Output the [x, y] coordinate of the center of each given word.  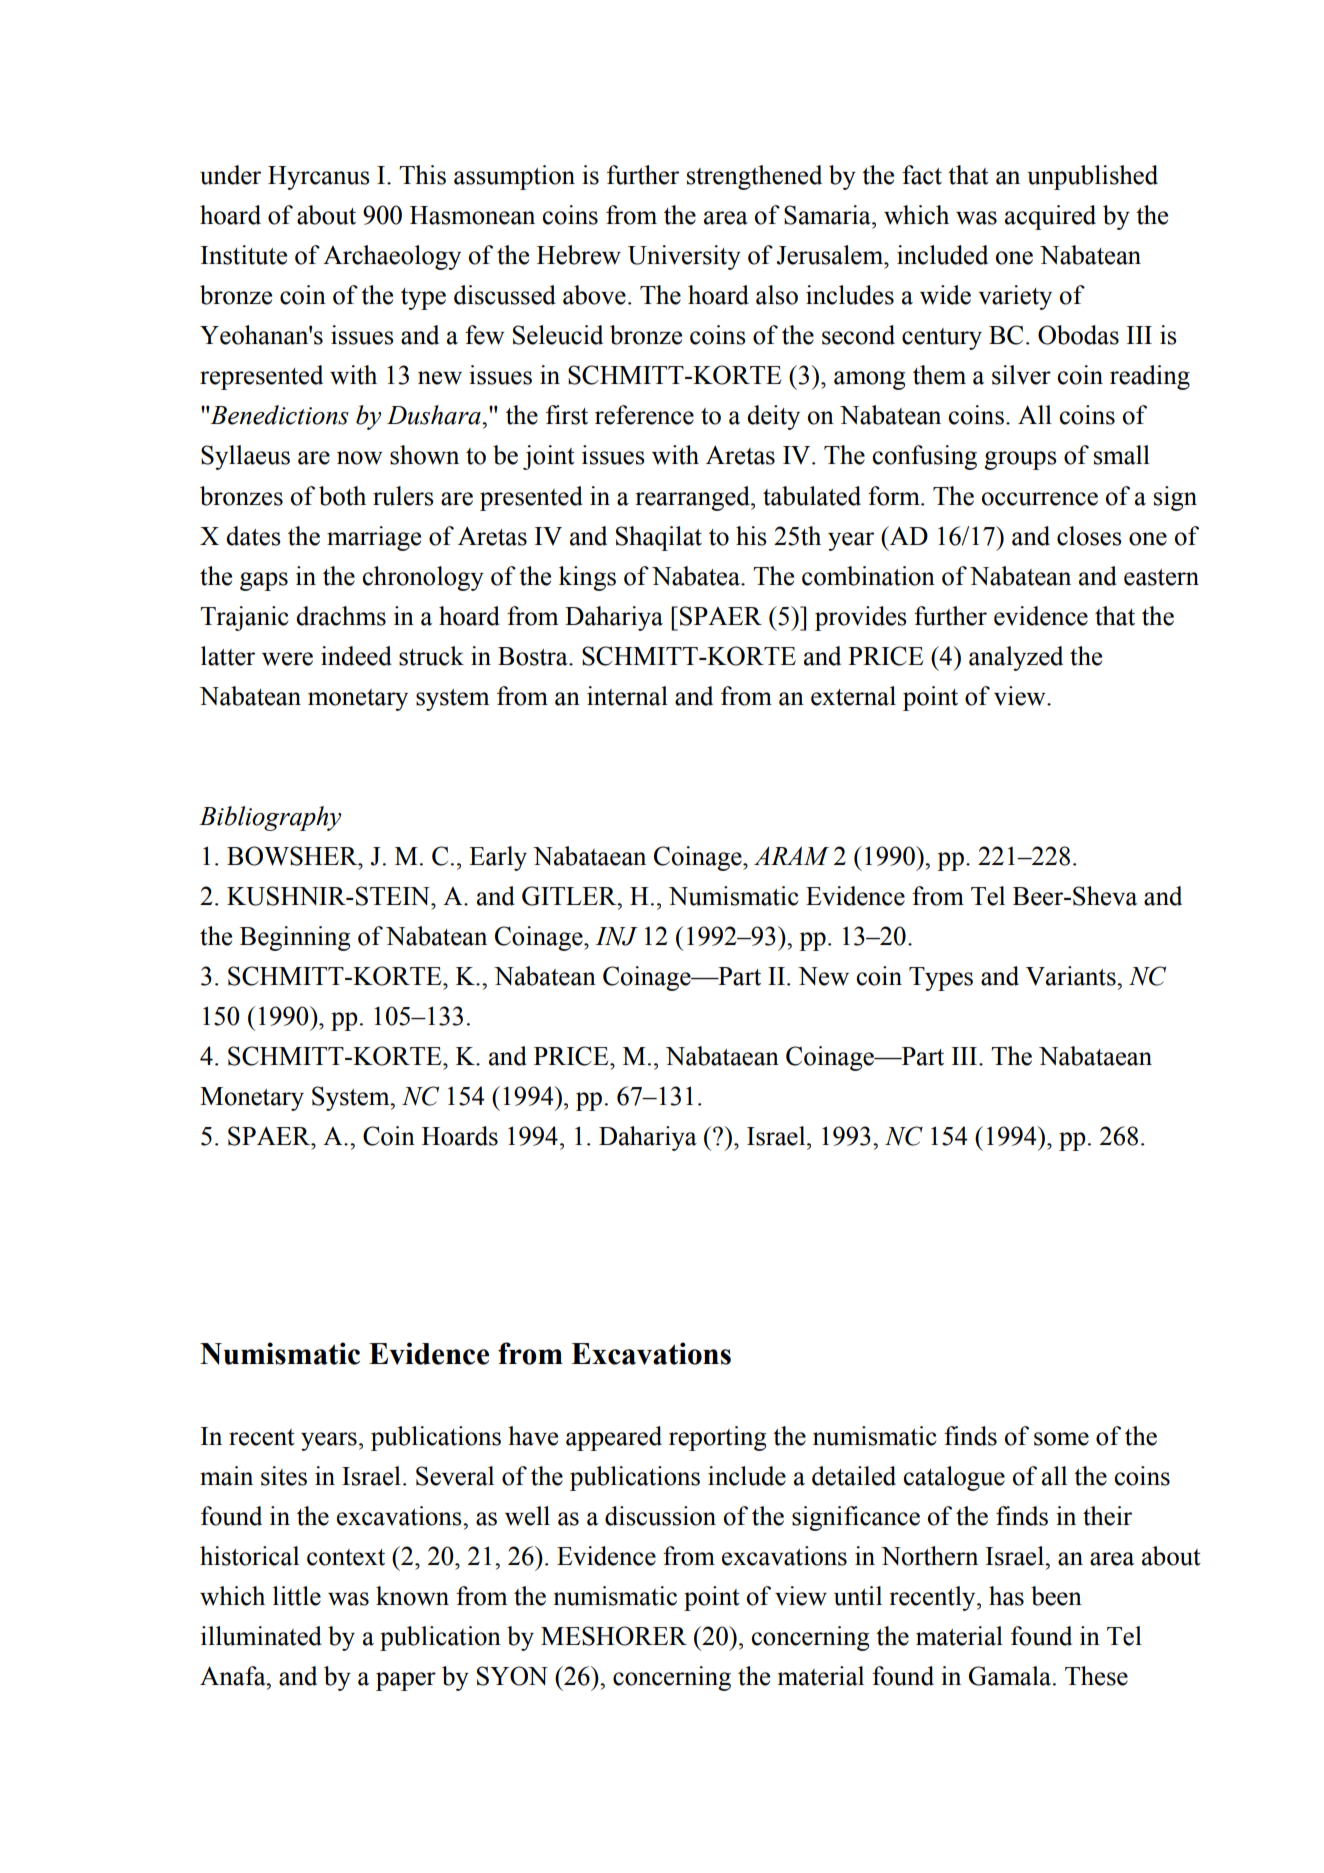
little [297, 1596]
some [1061, 1439]
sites [284, 1476]
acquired [1050, 217]
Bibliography [270, 818]
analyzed [1016, 658]
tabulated [812, 496]
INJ [616, 936]
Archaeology [392, 257]
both [342, 496]
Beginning [295, 938]
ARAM [791, 855]
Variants [1072, 976]
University [684, 257]
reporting [717, 1438]
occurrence [1040, 499]
